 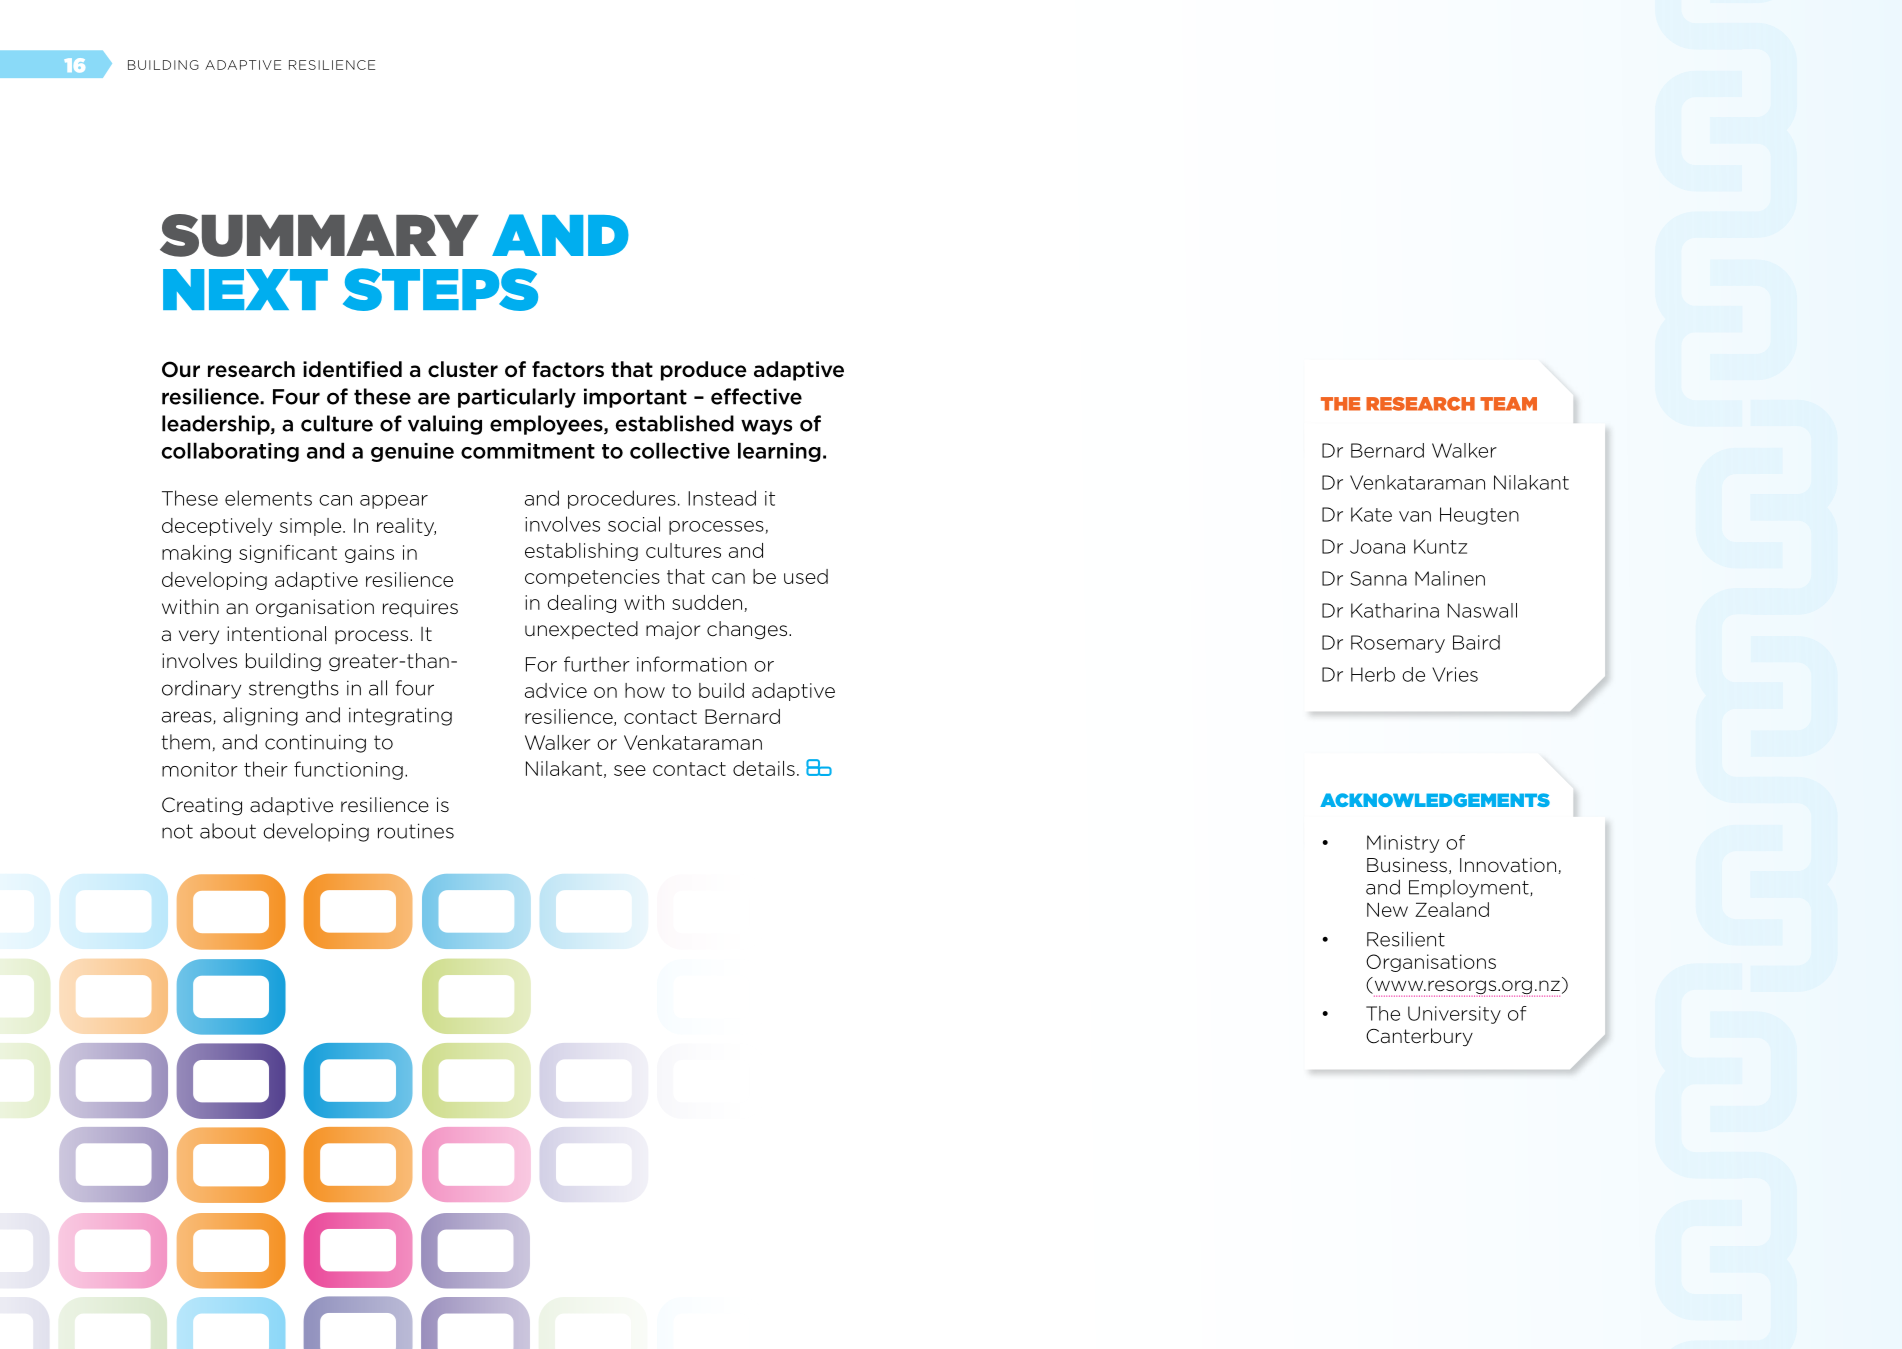 What do you see at coordinates (228, 831) in the screenshot?
I see `about` at bounding box center [228, 831].
